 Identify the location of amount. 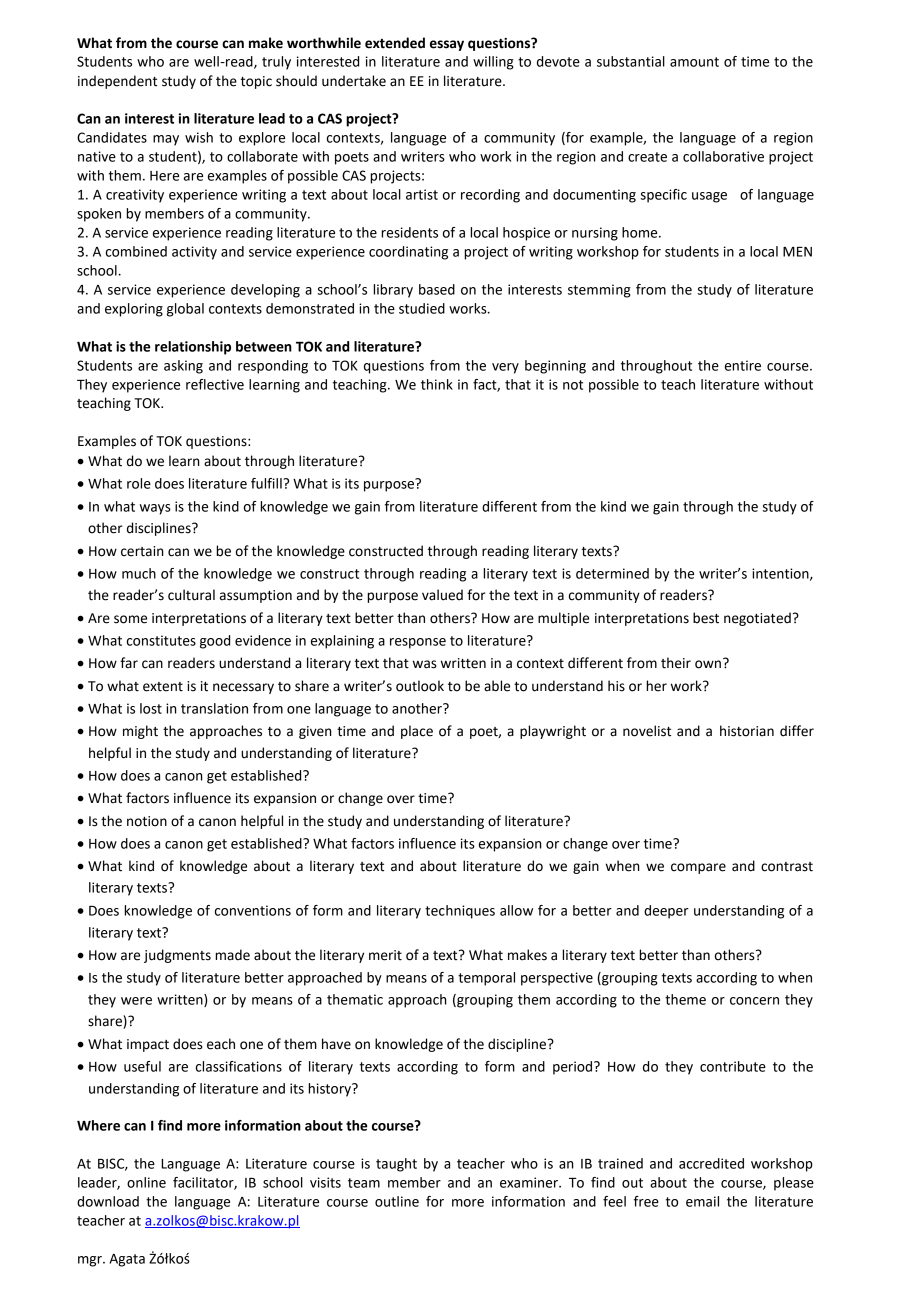
(694, 62).
